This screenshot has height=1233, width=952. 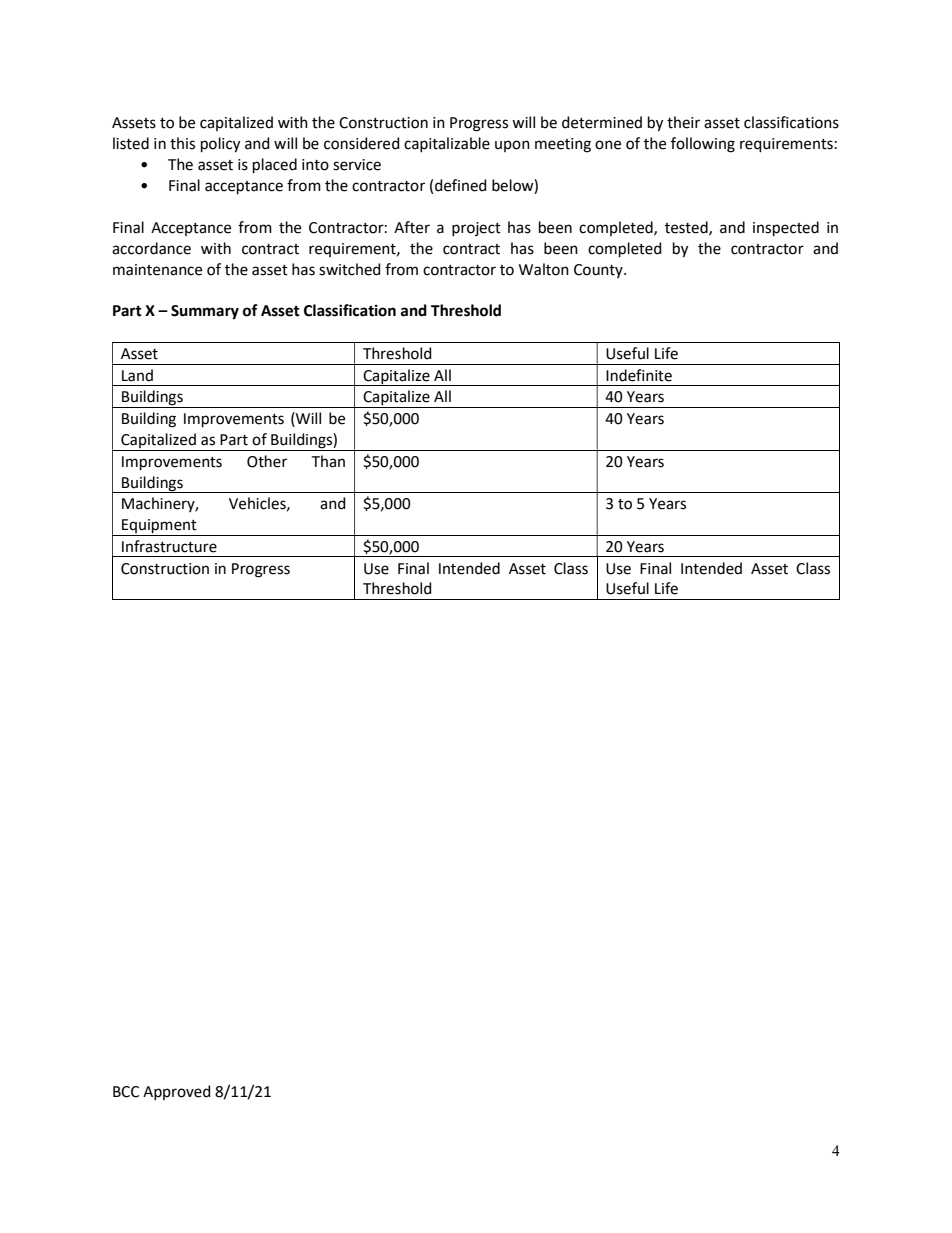 I want to click on Other, so click(x=267, y=461).
